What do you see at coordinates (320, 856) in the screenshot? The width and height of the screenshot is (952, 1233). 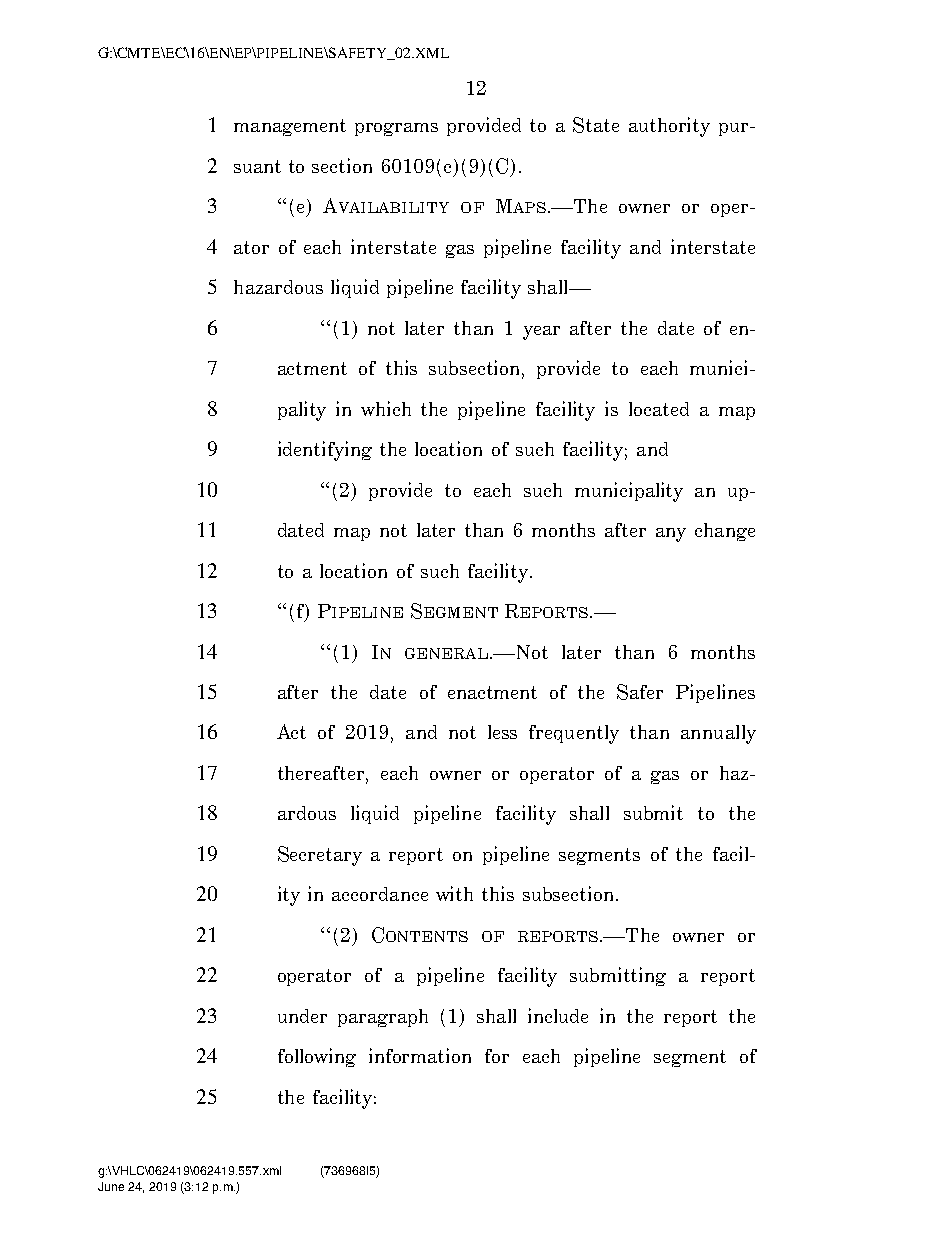 I see `Secretary` at bounding box center [320, 856].
